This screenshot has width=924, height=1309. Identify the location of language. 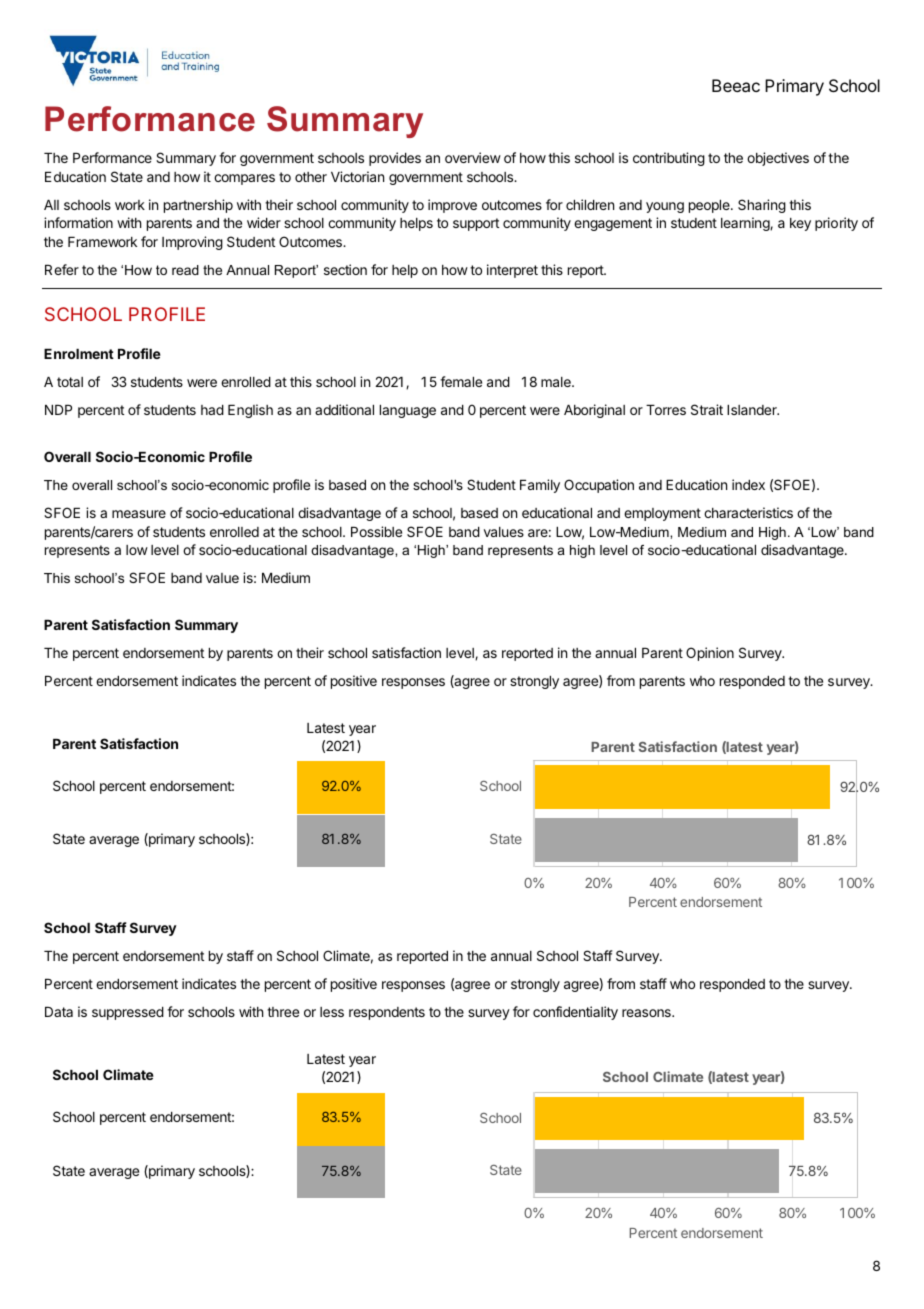
(408, 411).
